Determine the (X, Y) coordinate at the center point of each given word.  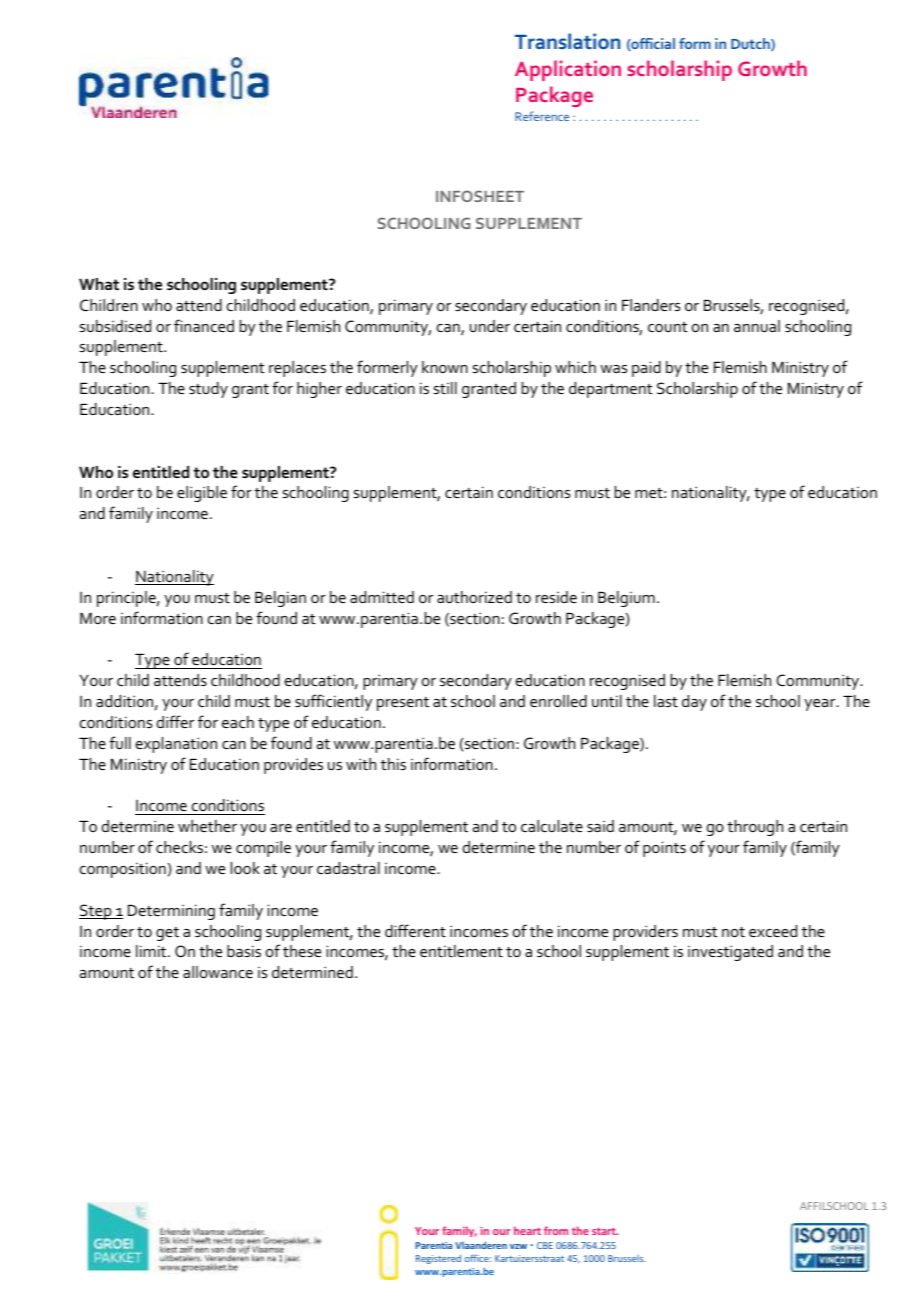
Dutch (751, 44)
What (99, 284)
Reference (542, 116)
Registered (438, 1259)
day (694, 703)
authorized (474, 597)
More (98, 618)
